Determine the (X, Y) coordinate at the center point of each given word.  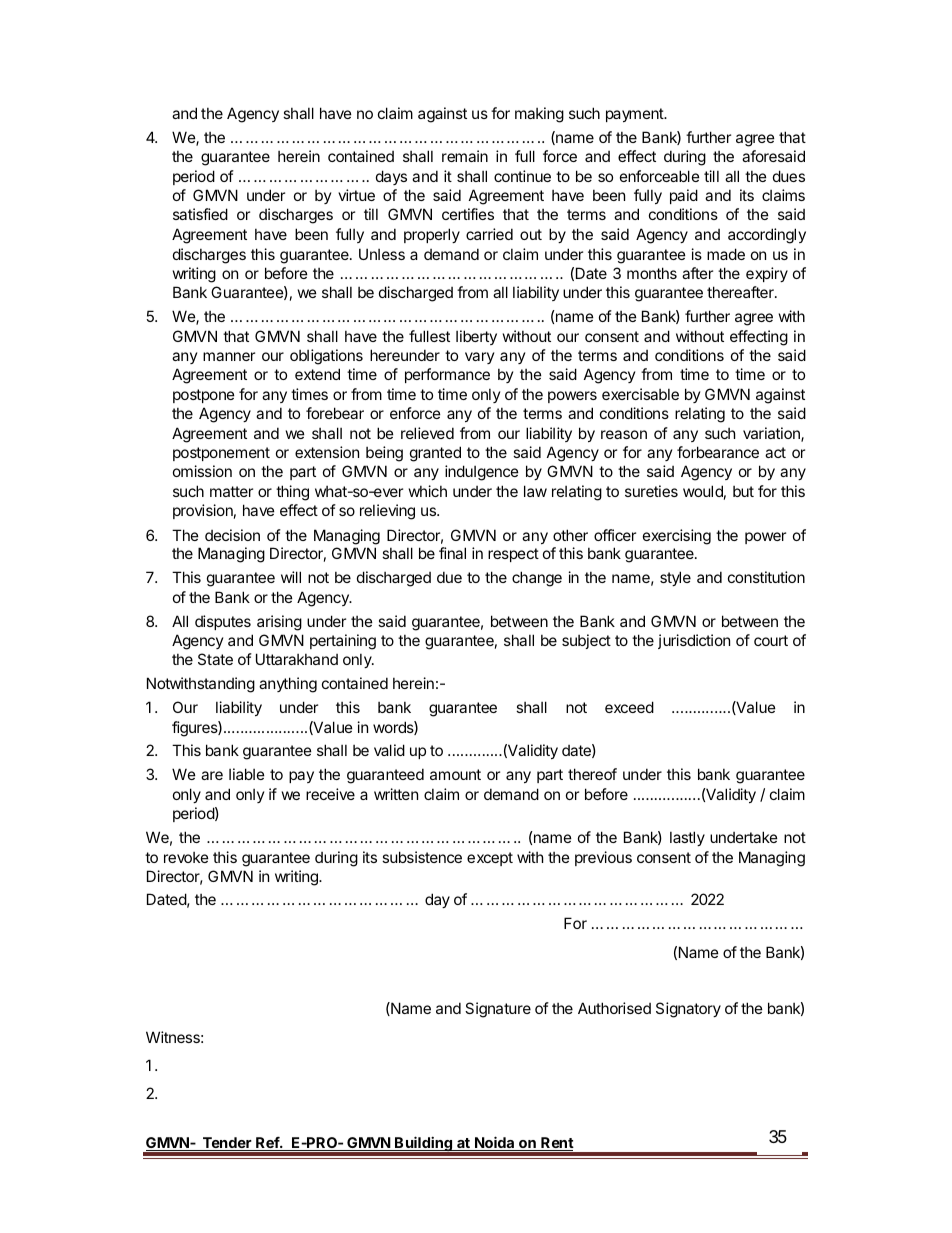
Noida (495, 1143)
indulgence (482, 473)
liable (247, 774)
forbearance (718, 452)
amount (455, 774)
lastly (687, 838)
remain (465, 156)
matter (231, 491)
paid (684, 196)
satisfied (200, 214)
